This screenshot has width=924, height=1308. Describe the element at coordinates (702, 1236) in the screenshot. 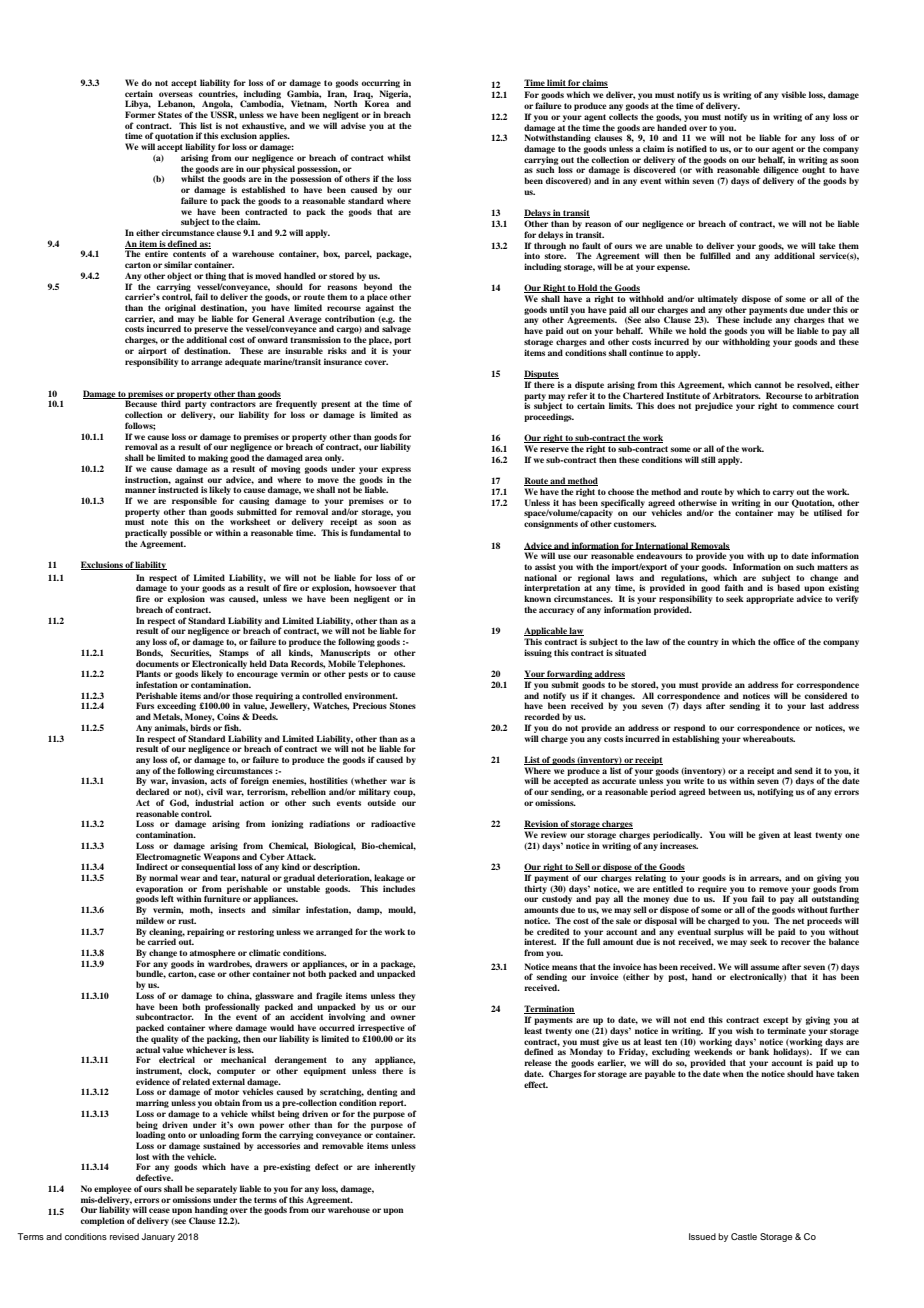

I see `Issued` at that location.
